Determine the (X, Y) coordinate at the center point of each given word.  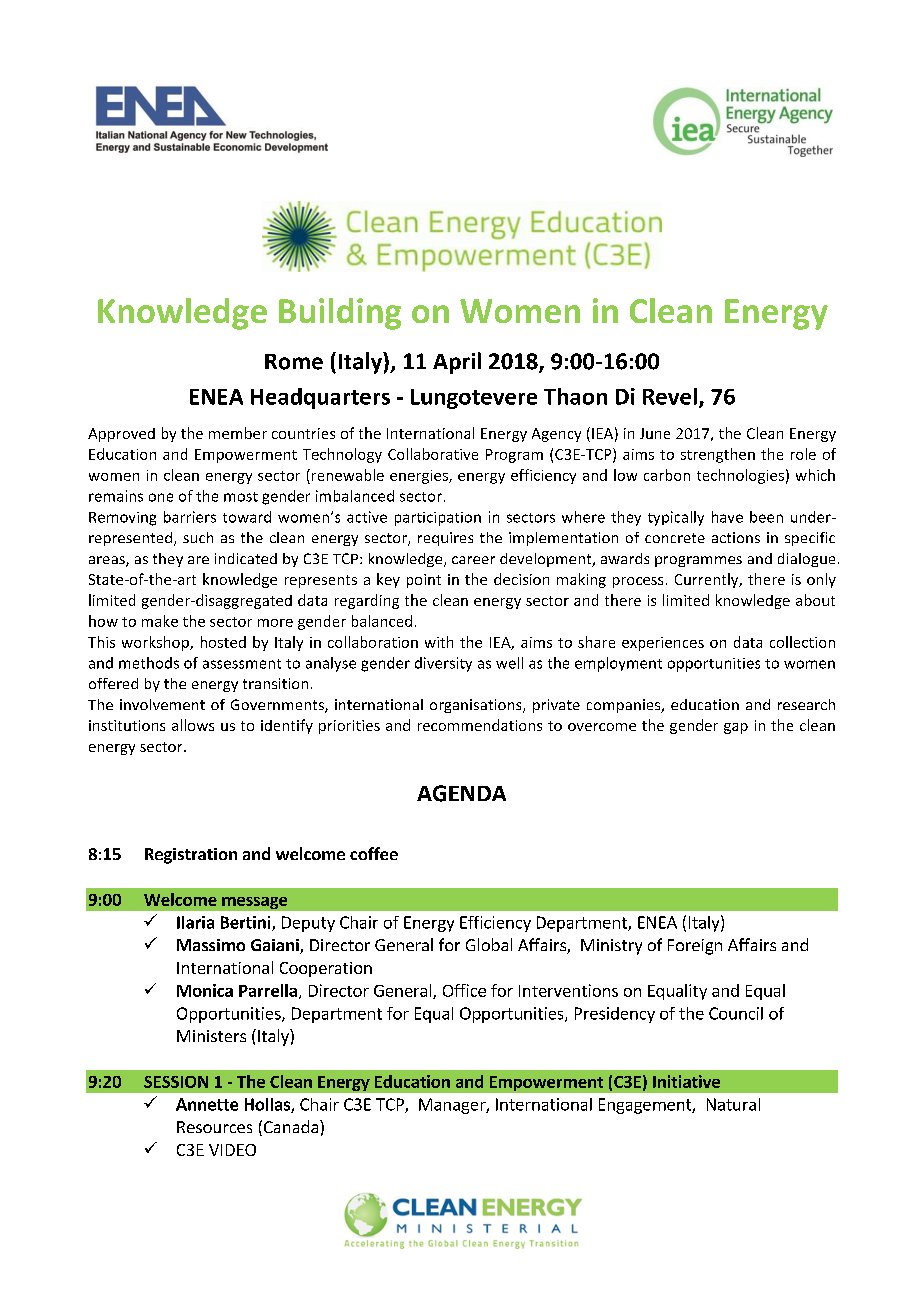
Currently (708, 580)
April (457, 363)
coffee (374, 853)
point (424, 581)
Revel (670, 396)
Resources (214, 1127)
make (160, 621)
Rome (294, 362)
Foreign (695, 947)
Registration (191, 856)
